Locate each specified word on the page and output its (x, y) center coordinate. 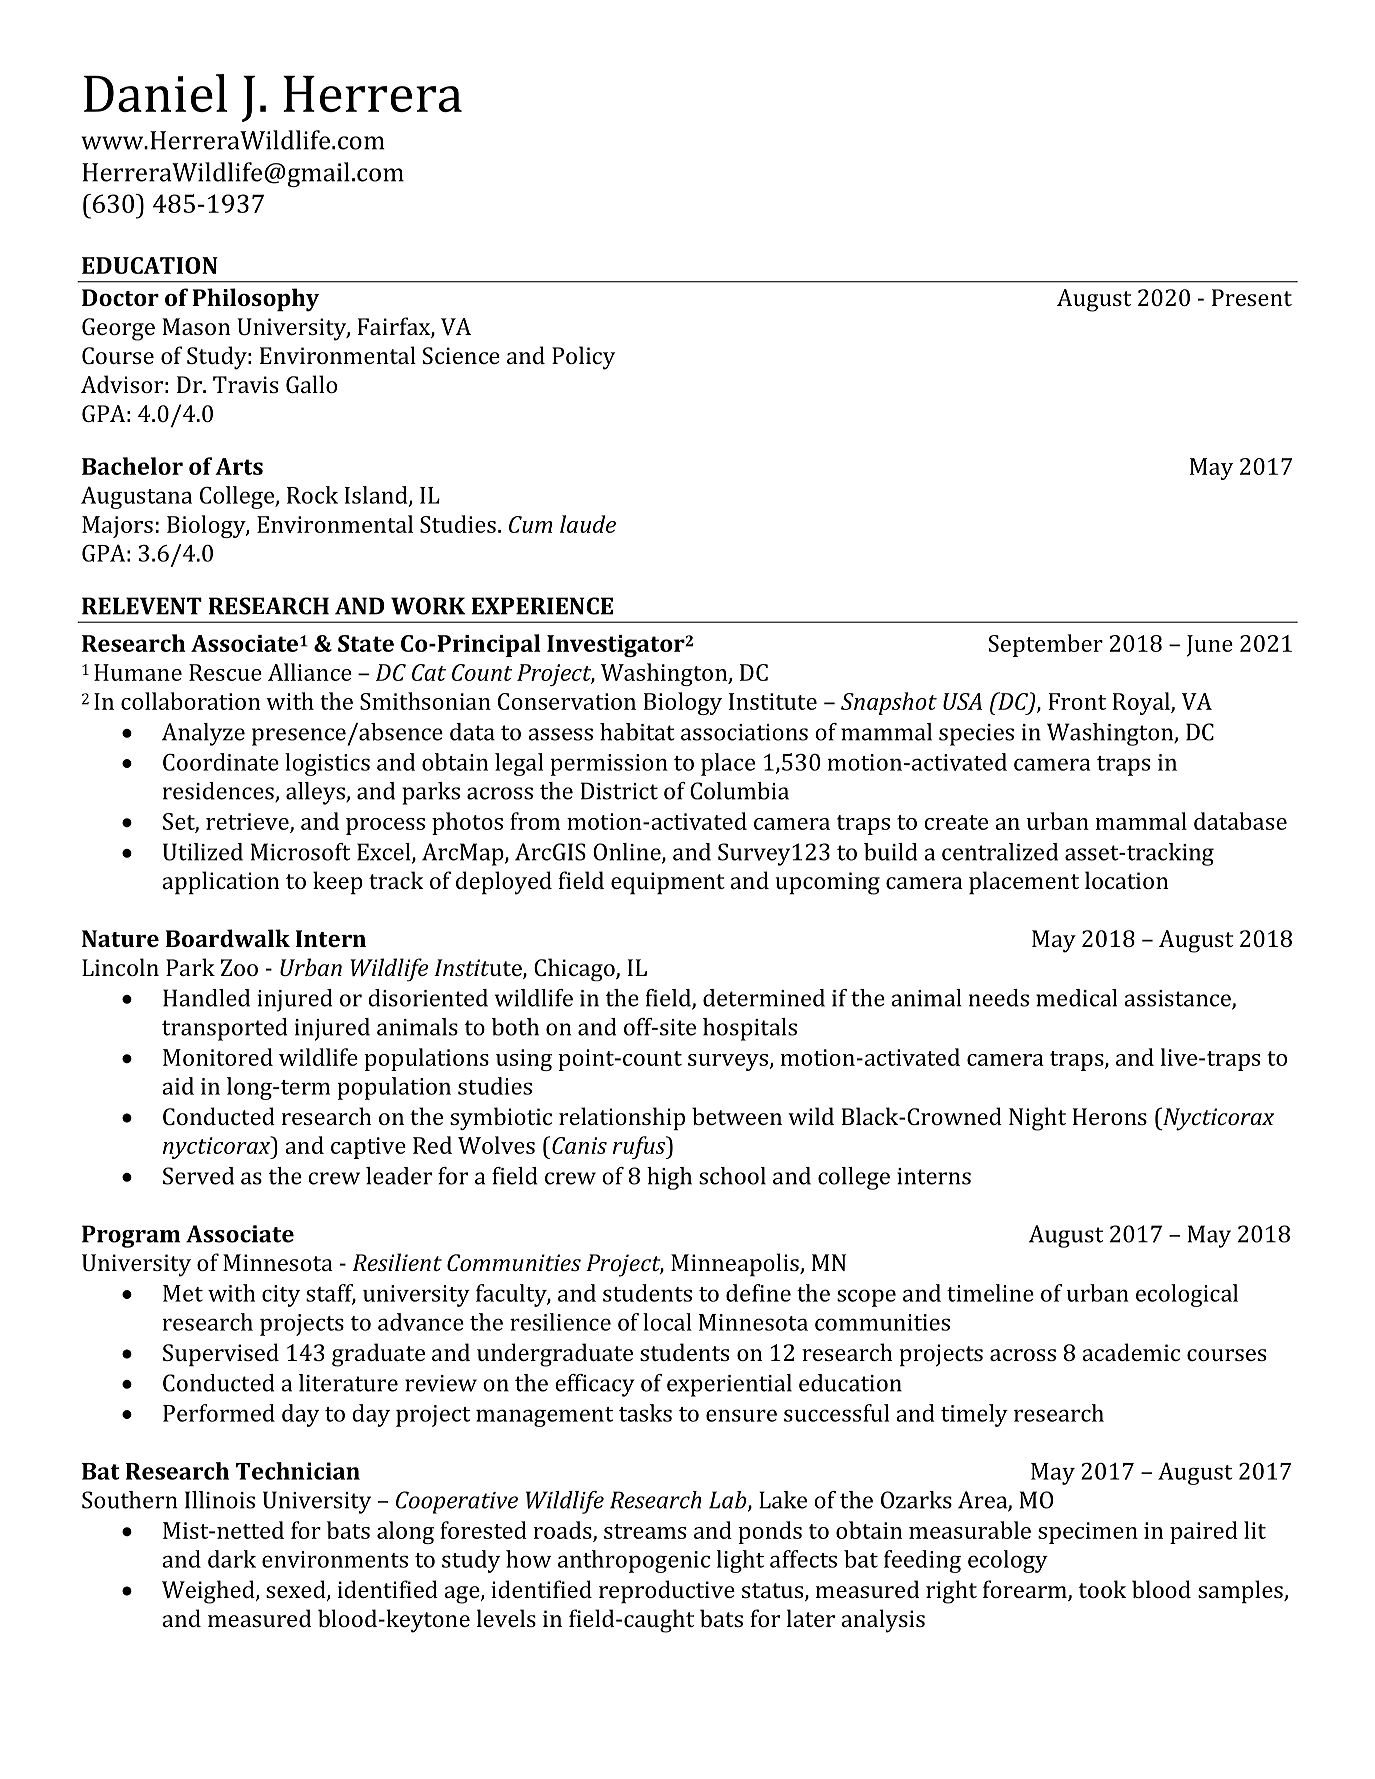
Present (1252, 297)
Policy (583, 358)
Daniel (155, 93)
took (1102, 1589)
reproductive (667, 1592)
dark (232, 1559)
